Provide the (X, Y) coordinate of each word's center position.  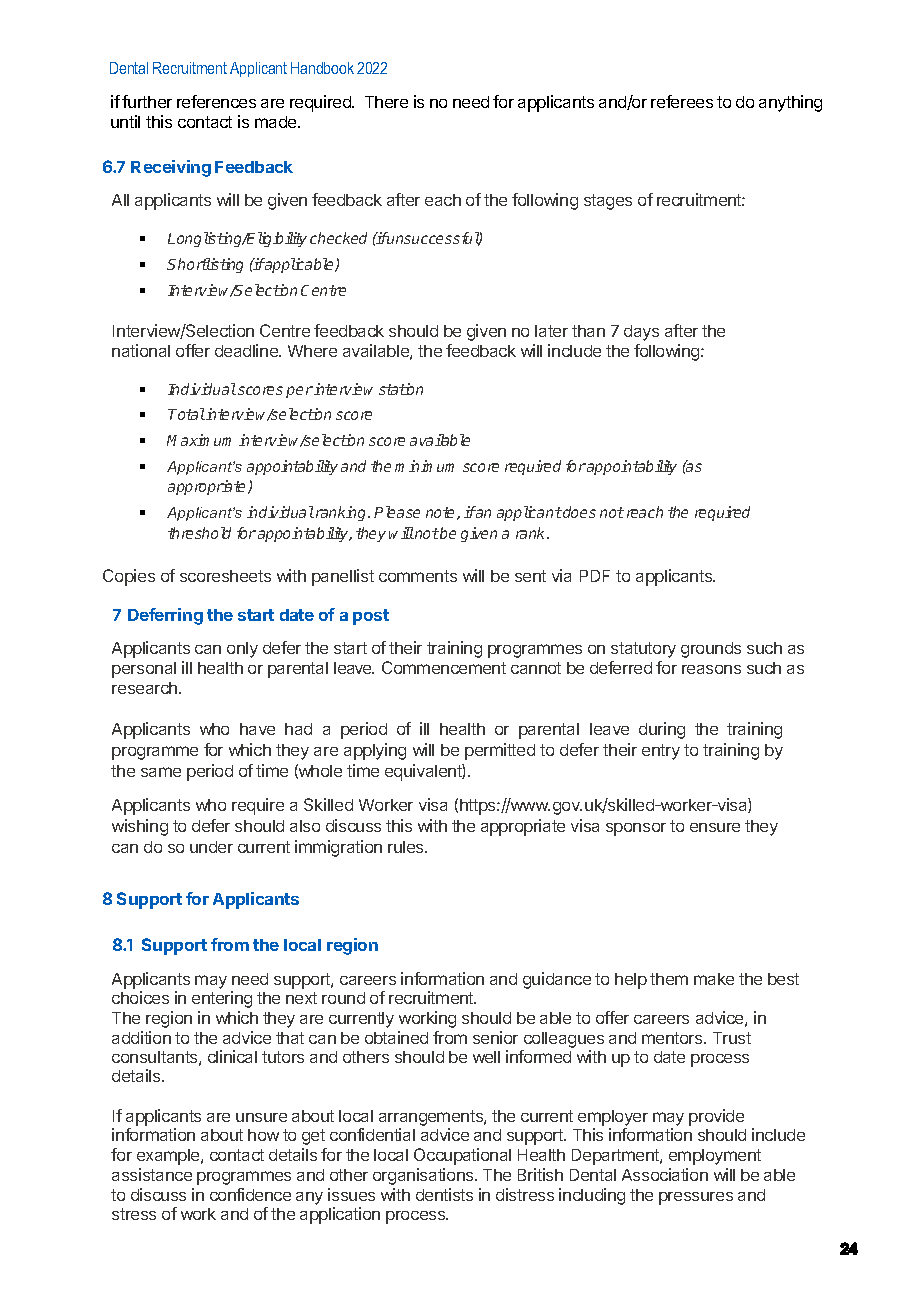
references (216, 101)
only (242, 650)
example (169, 1157)
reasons (711, 669)
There (386, 102)
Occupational (462, 1156)
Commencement (444, 667)
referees (682, 101)
